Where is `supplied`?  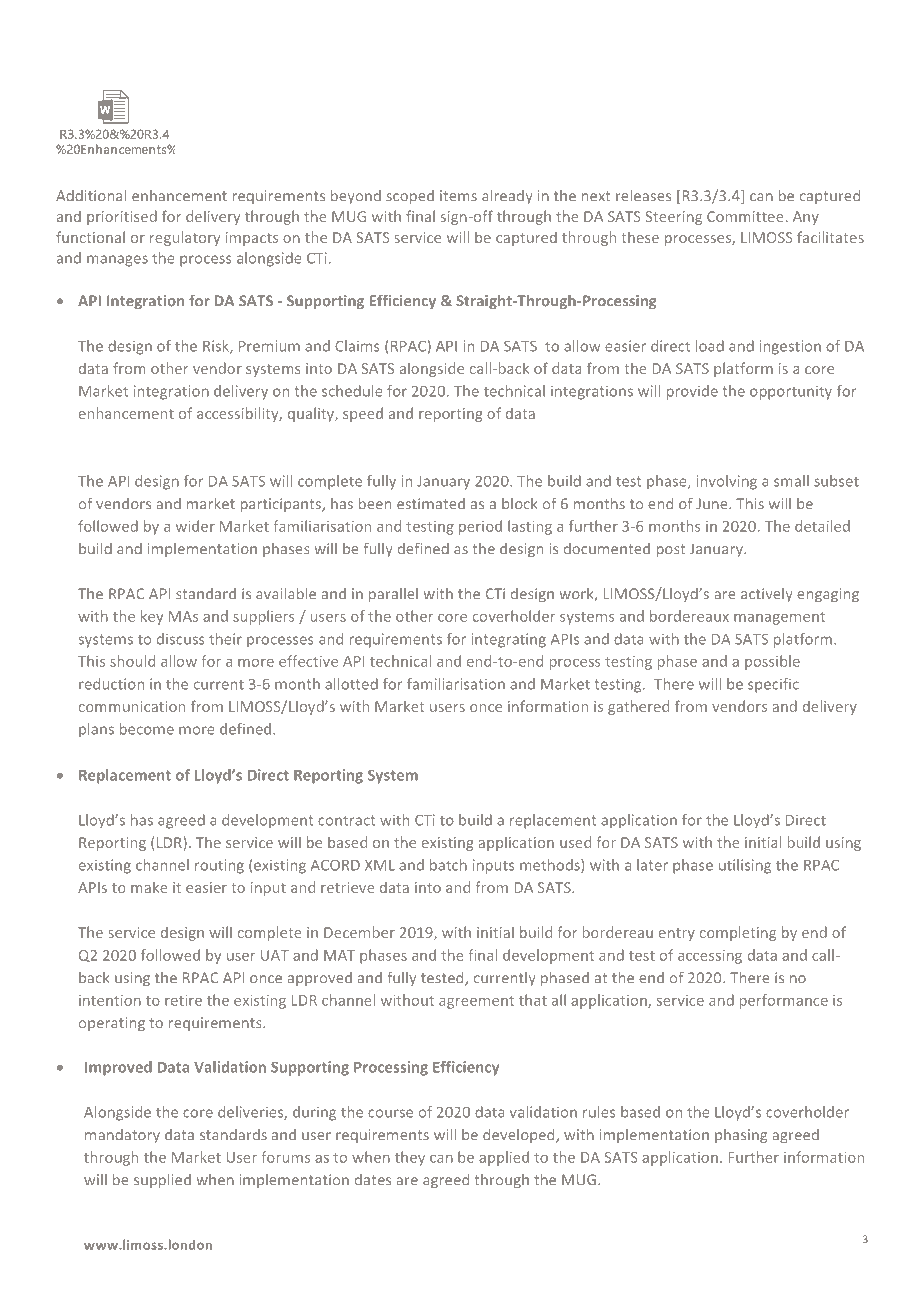 supplied is located at coordinates (162, 1181).
